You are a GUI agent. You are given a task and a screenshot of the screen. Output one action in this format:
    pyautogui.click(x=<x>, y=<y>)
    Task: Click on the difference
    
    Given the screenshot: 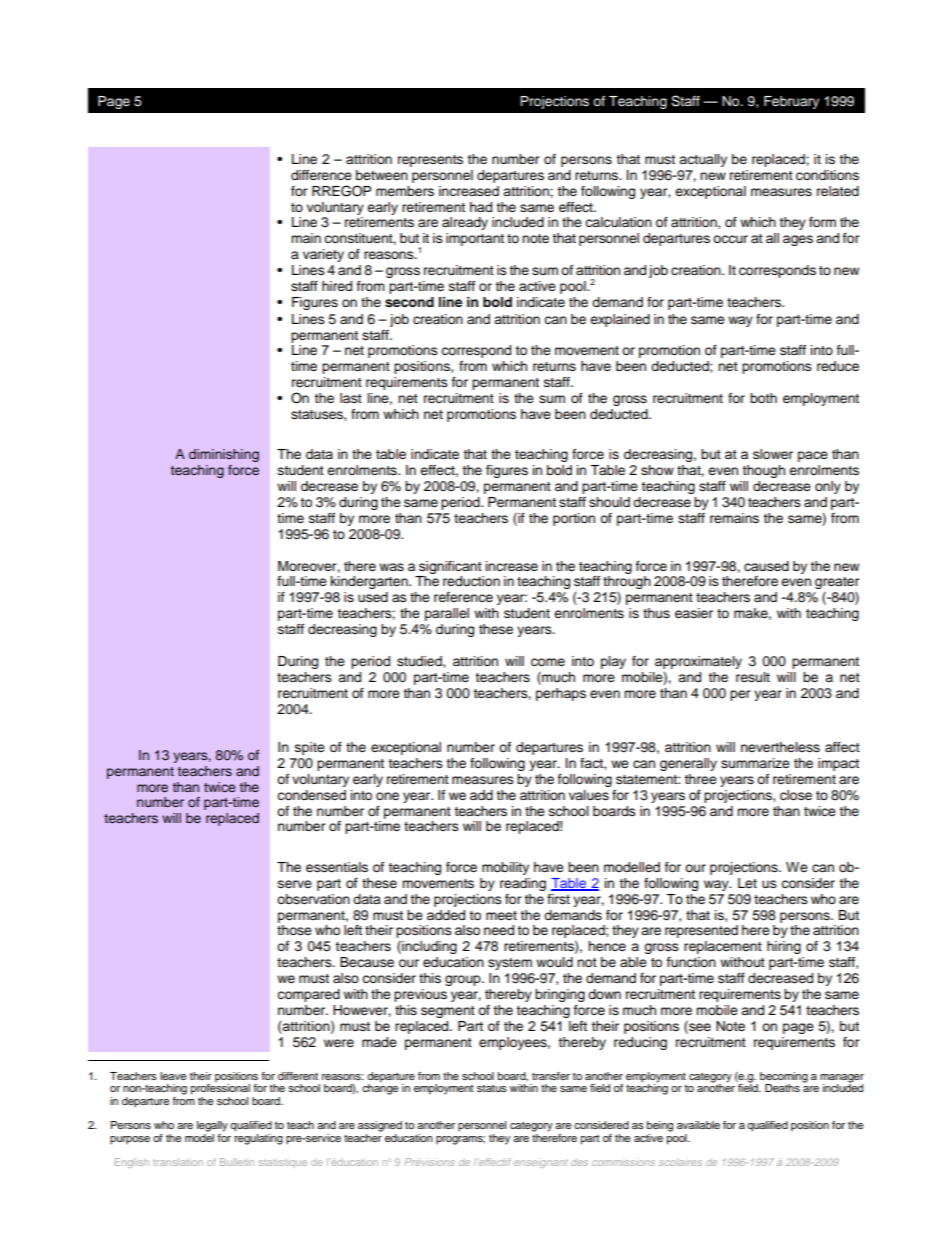 What is the action you would take?
    pyautogui.click(x=321, y=175)
